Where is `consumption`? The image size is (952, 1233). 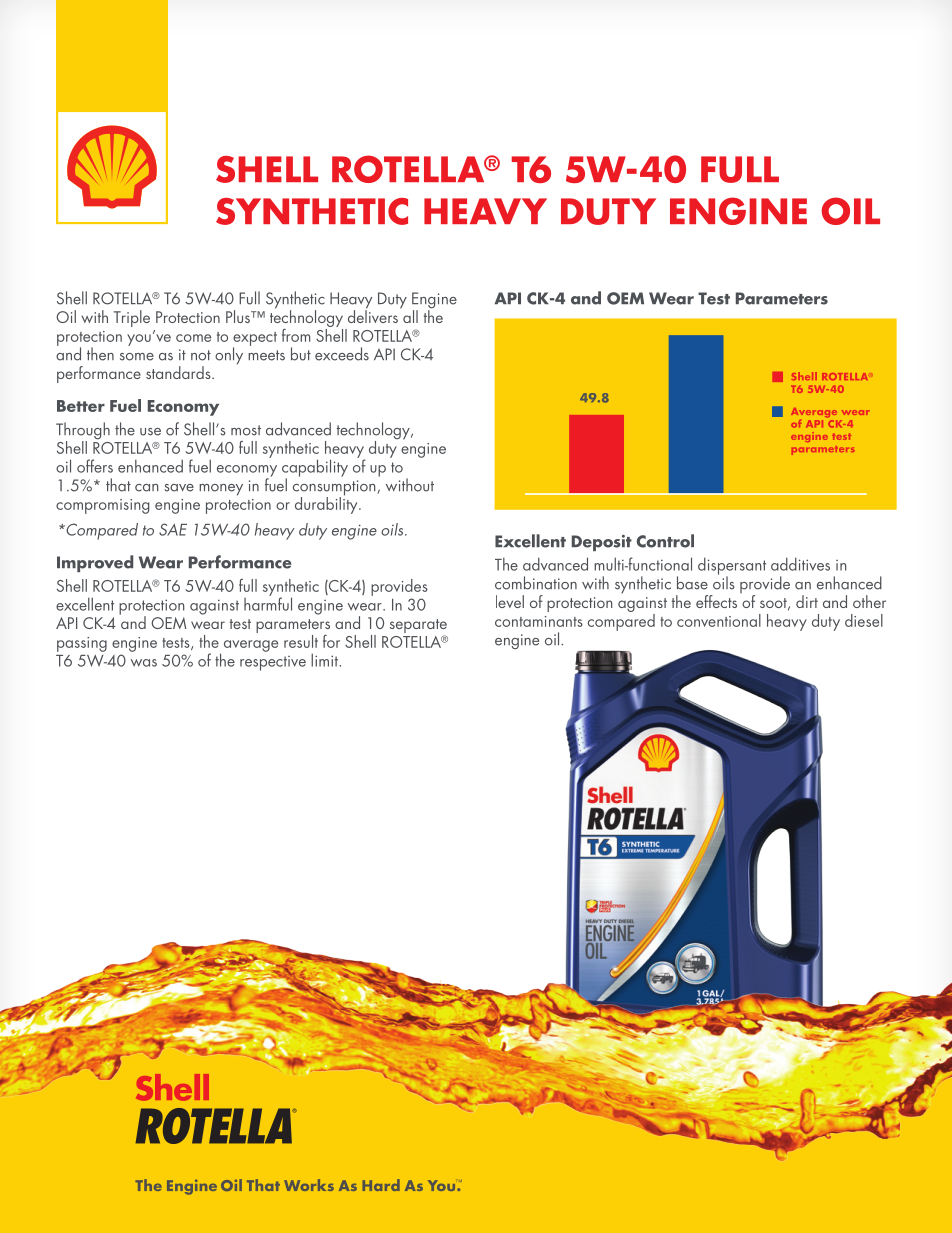 consumption is located at coordinates (335, 489).
